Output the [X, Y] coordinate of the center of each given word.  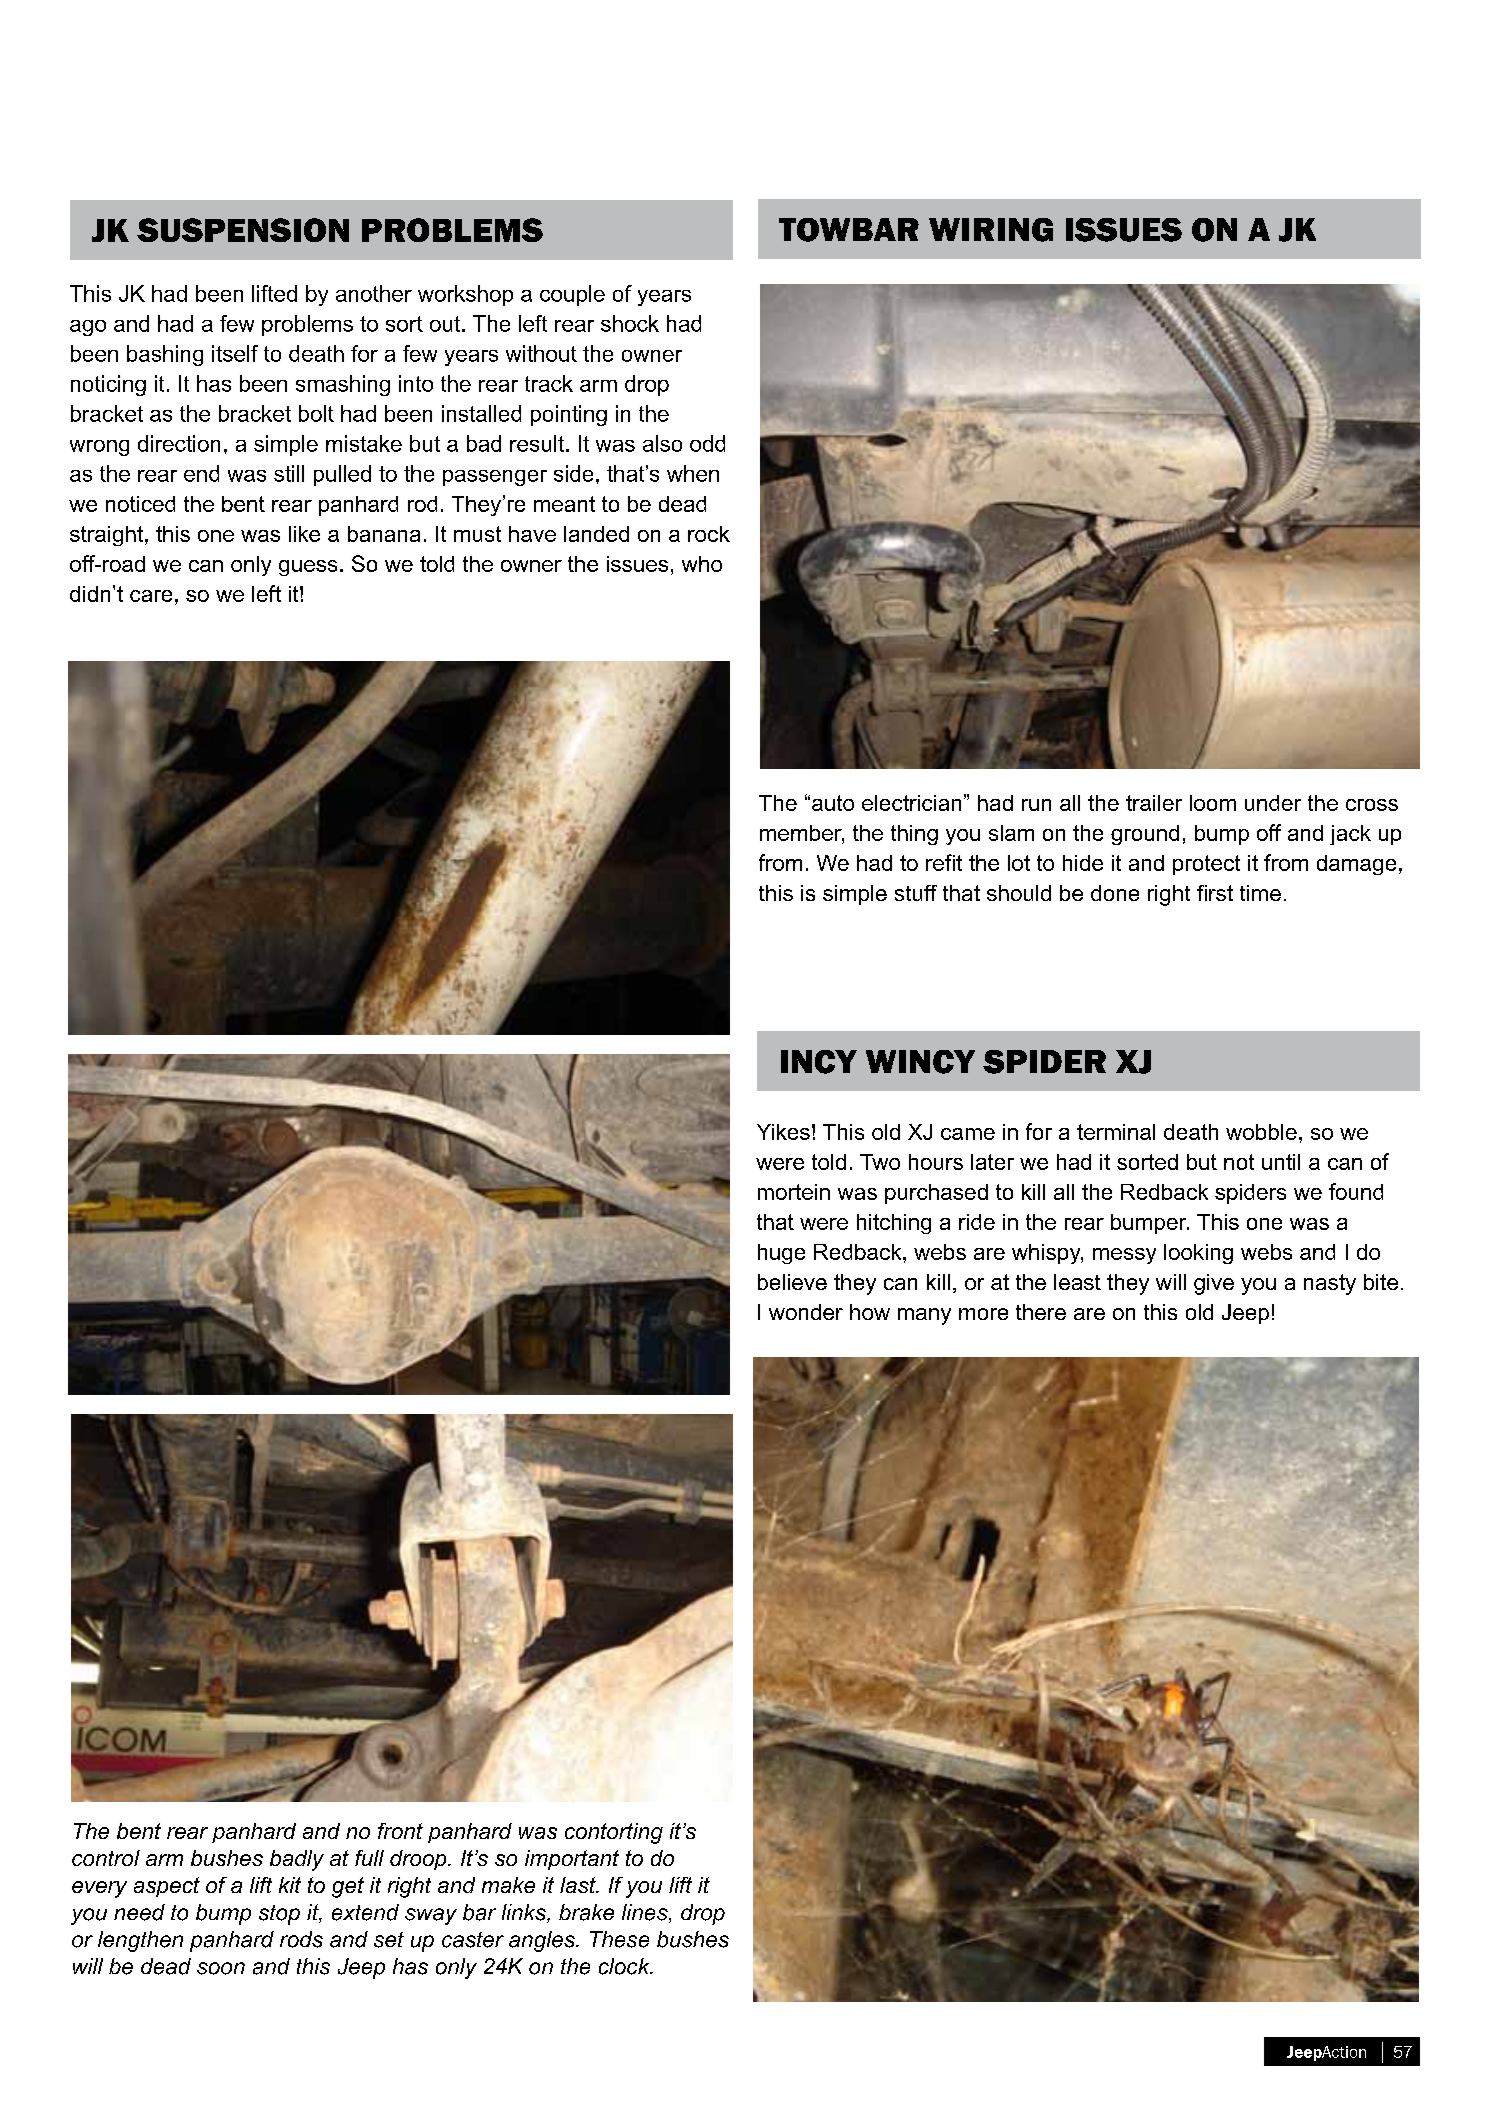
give [1214, 1284]
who [702, 564]
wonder [806, 1312]
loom [1213, 803]
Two [880, 1162]
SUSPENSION [243, 230]
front [400, 1831]
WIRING [991, 230]
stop [279, 1915]
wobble [1261, 1132]
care [151, 596]
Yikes [783, 1132]
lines [646, 1913]
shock [630, 323]
